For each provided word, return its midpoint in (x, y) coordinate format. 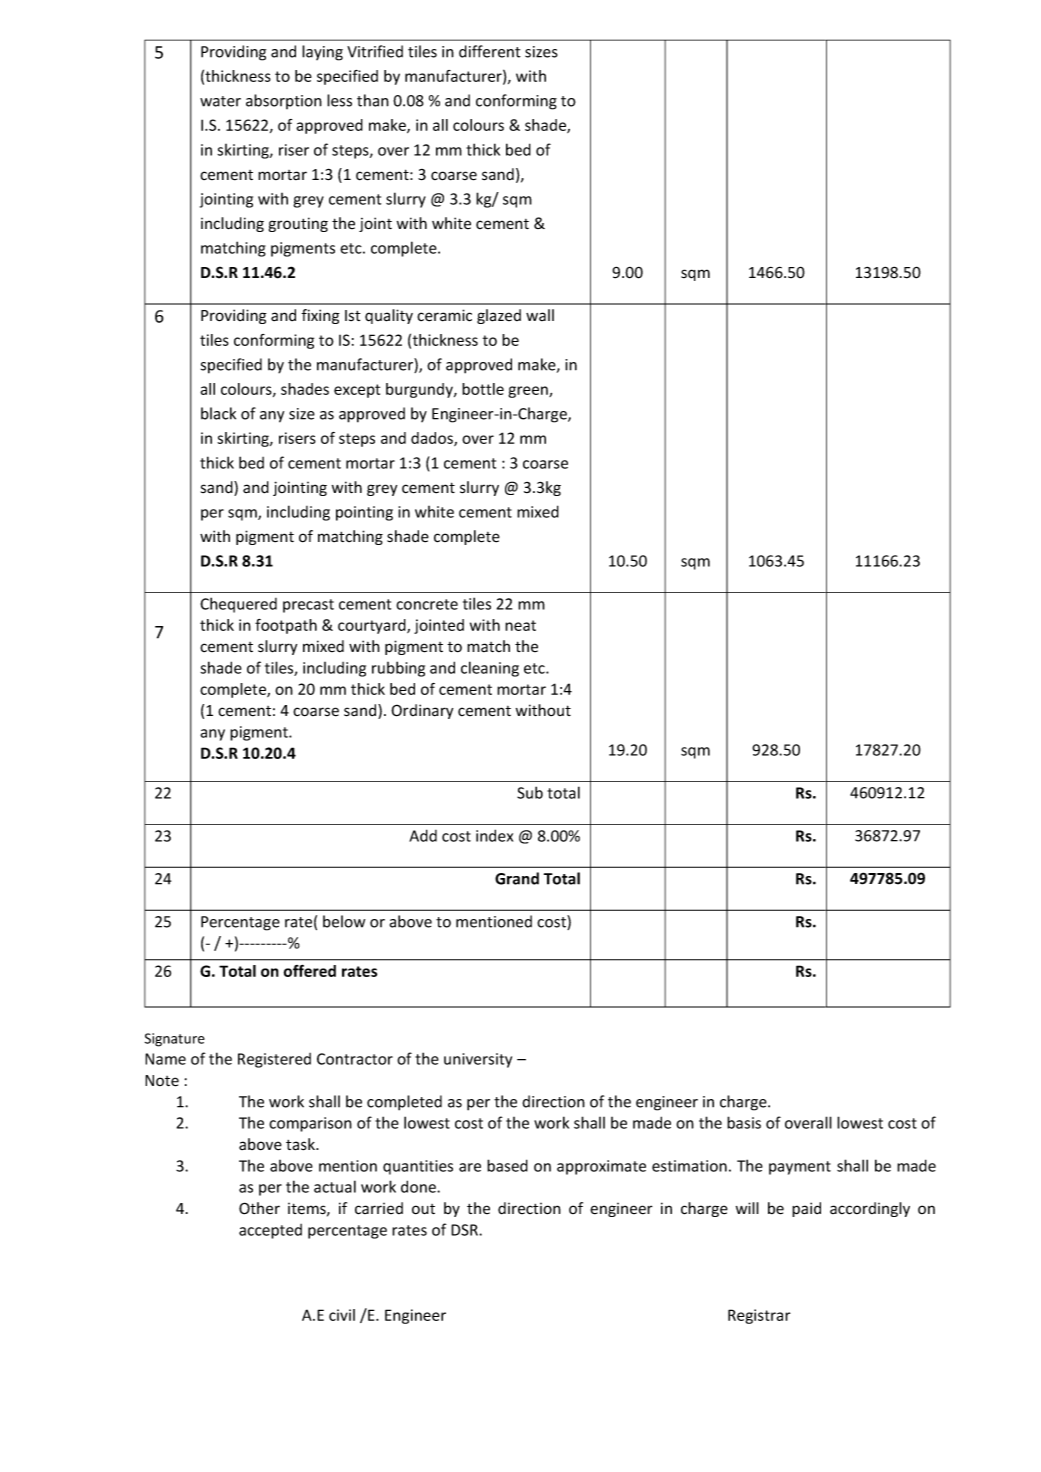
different (490, 51)
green (529, 392)
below (344, 921)
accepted (270, 1231)
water (220, 101)
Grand (517, 878)
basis (744, 1122)
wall (540, 315)
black (218, 413)
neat (520, 625)
